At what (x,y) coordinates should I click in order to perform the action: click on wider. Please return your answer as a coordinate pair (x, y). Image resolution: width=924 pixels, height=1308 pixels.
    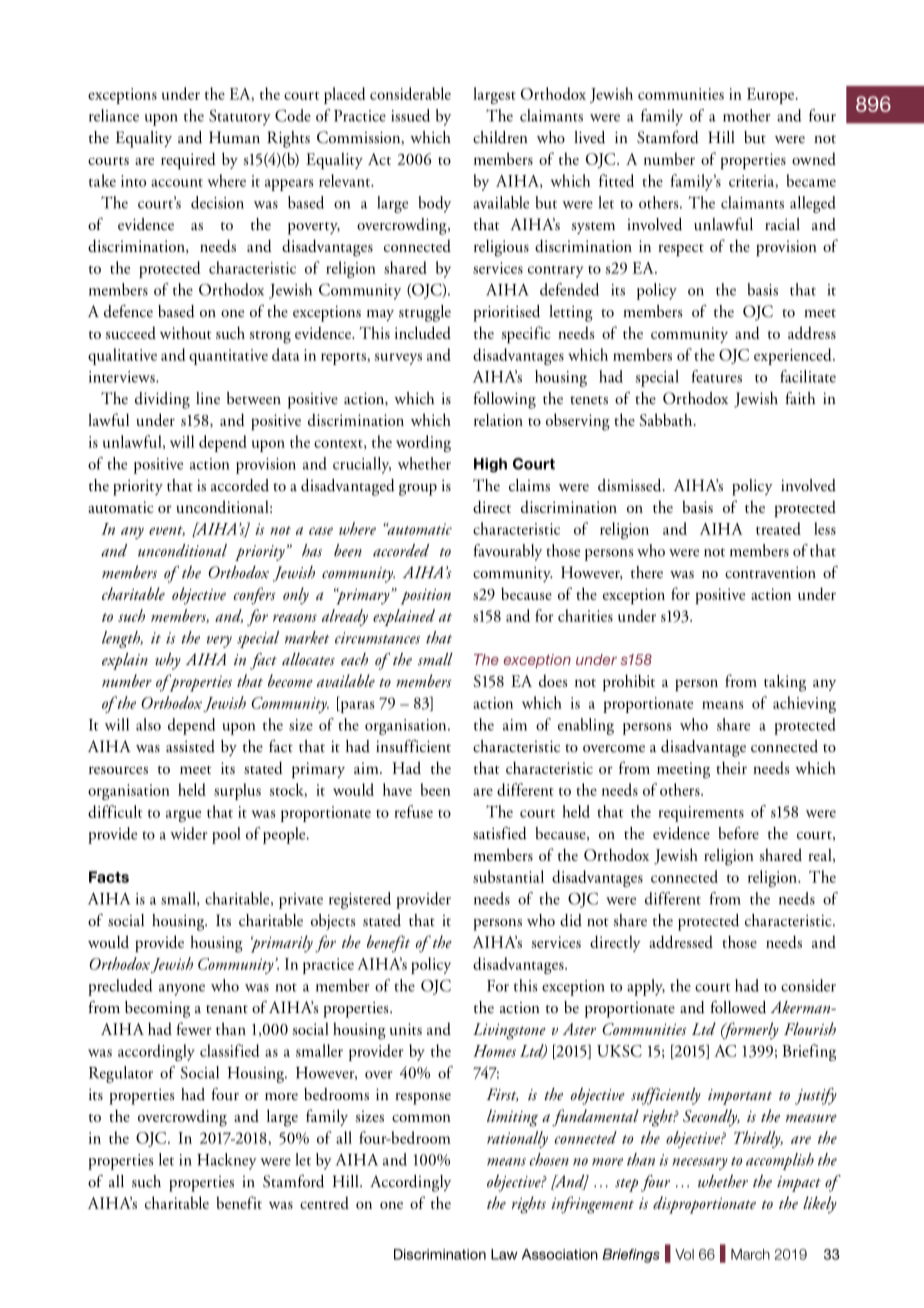
    Looking at the image, I should click on (188, 833).
